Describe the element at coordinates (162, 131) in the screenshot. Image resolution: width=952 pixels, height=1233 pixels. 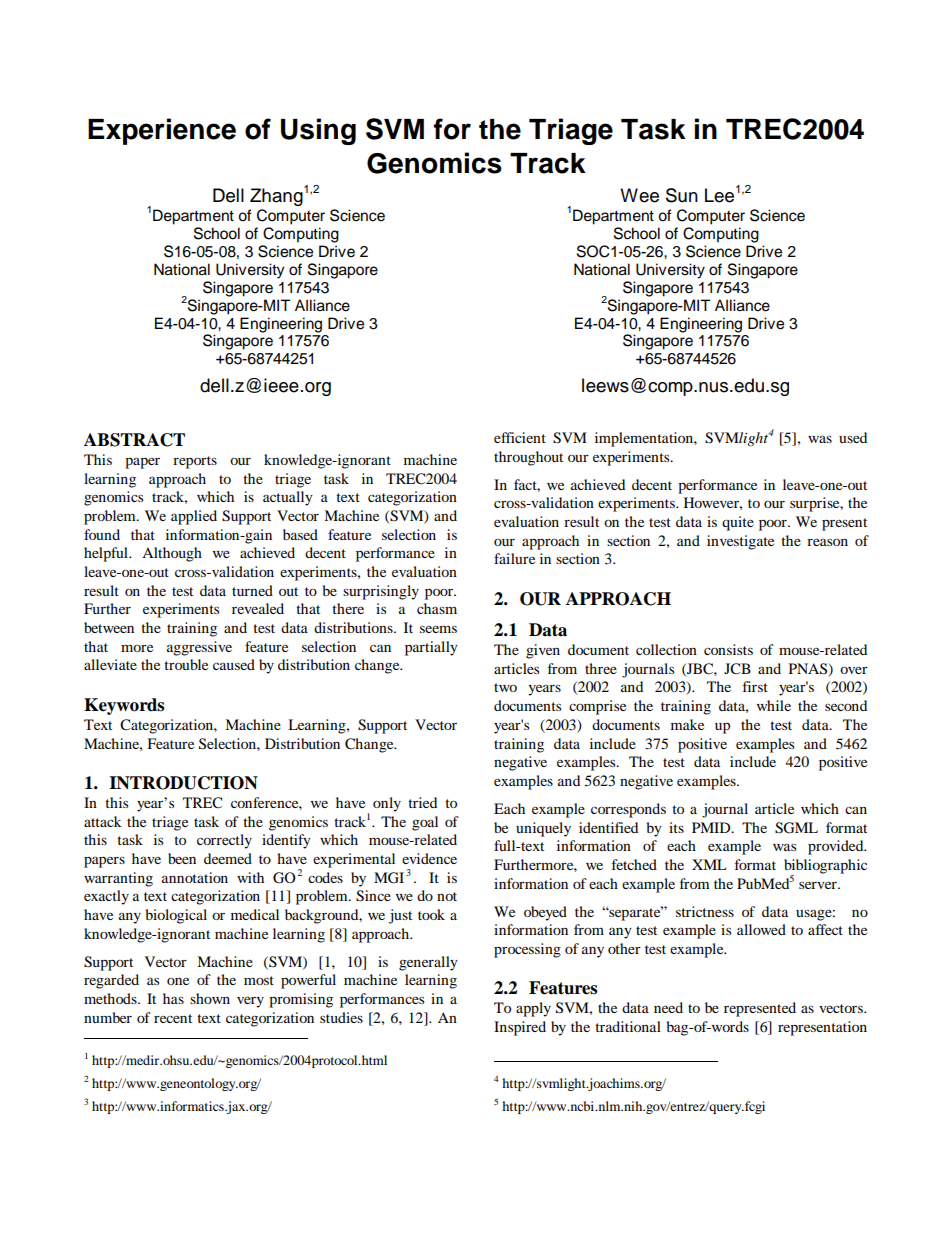
I see `Experience` at that location.
